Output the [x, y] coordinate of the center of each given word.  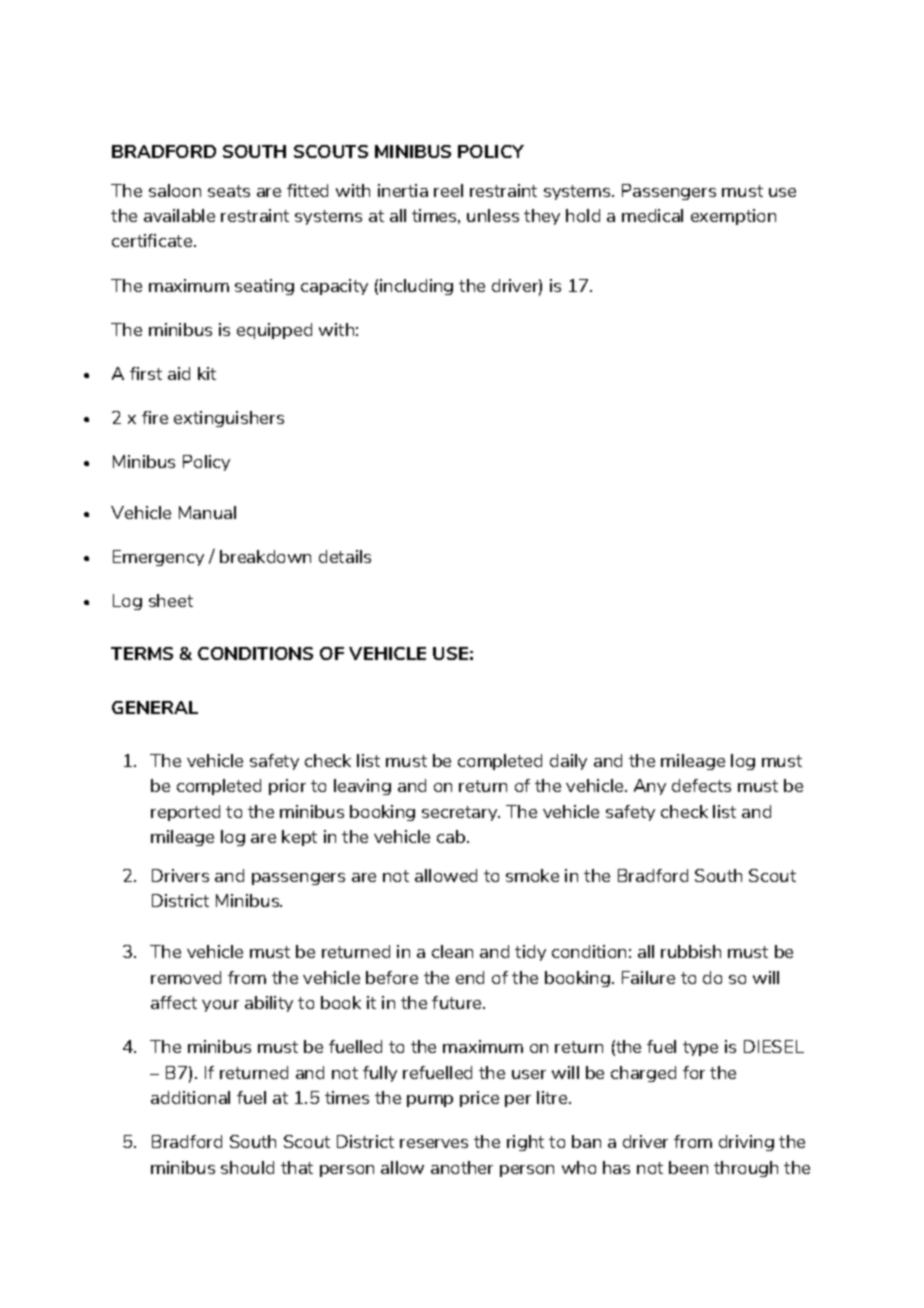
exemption [733, 217]
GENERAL [155, 707]
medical [652, 215]
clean [452, 951]
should [247, 1167]
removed [186, 977]
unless [493, 215]
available [179, 215]
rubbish [691, 951]
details [345, 556]
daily [568, 762]
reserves [434, 1143]
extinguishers [229, 419]
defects [701, 785]
